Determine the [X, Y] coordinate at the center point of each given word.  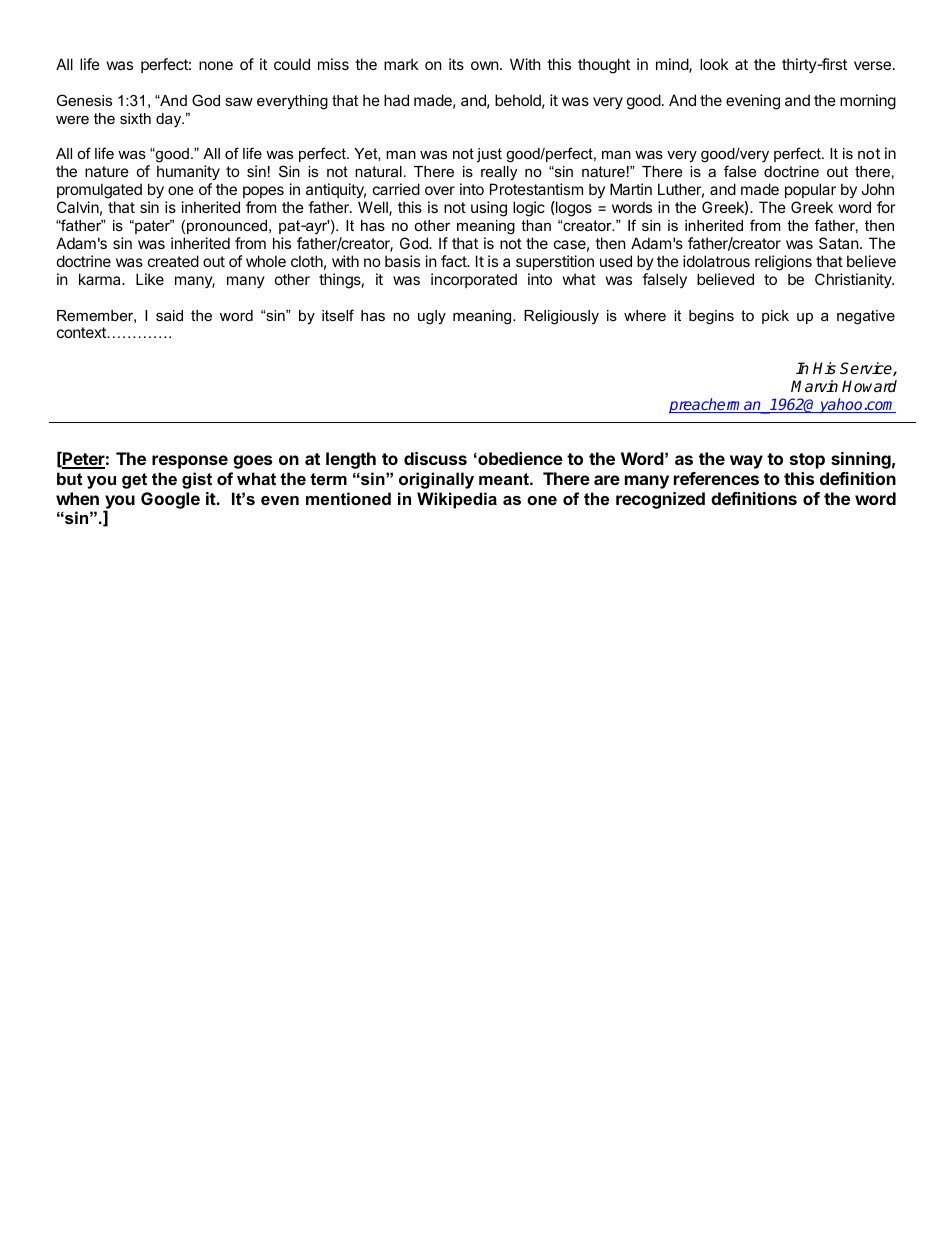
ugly [432, 317]
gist [197, 480]
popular [810, 190]
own [485, 65]
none [216, 65]
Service [867, 369]
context [81, 332]
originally [436, 480]
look [714, 64]
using [489, 209]
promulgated [99, 192]
